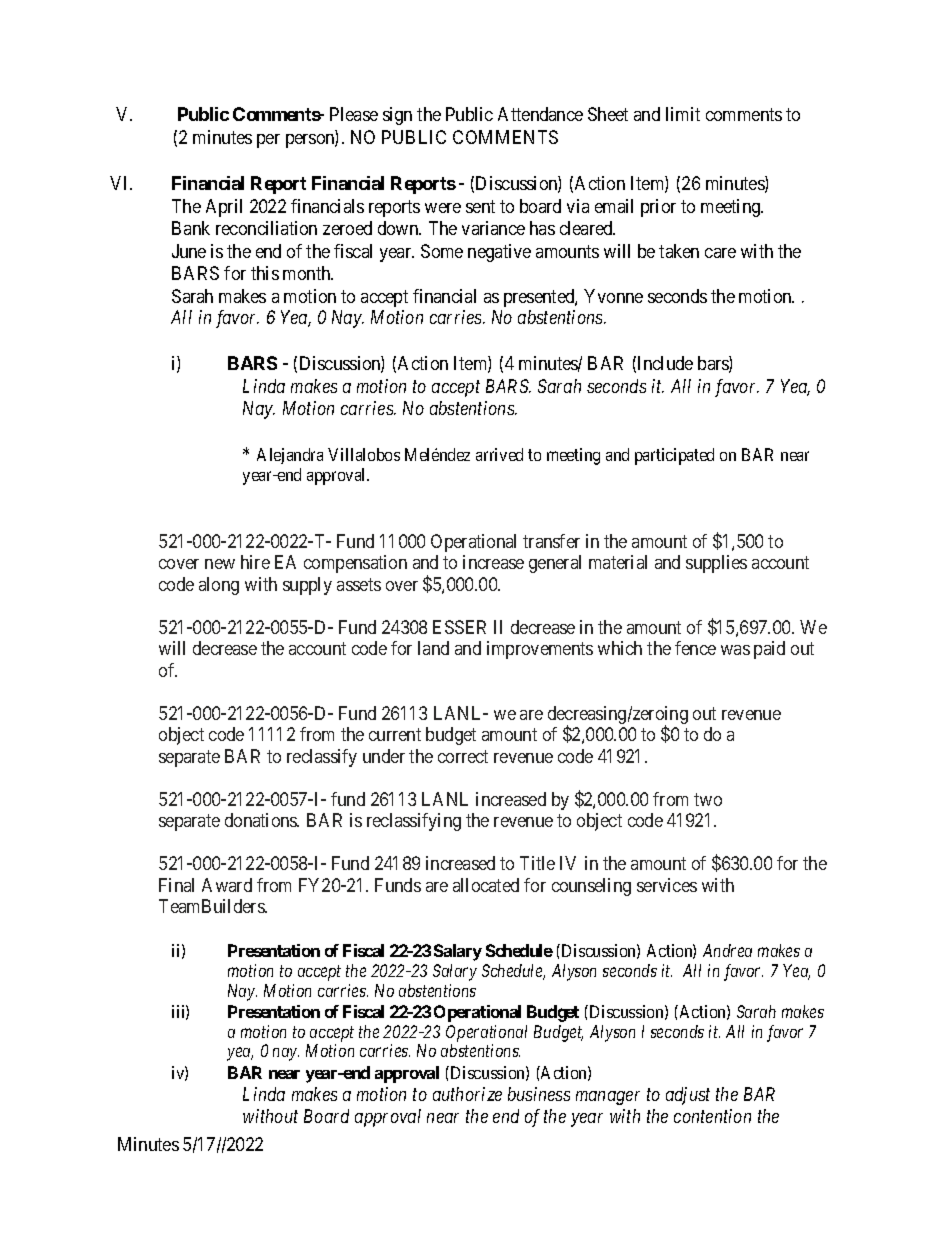  Describe the element at coordinates (540, 114) in the screenshot. I see `Attendance` at that location.
